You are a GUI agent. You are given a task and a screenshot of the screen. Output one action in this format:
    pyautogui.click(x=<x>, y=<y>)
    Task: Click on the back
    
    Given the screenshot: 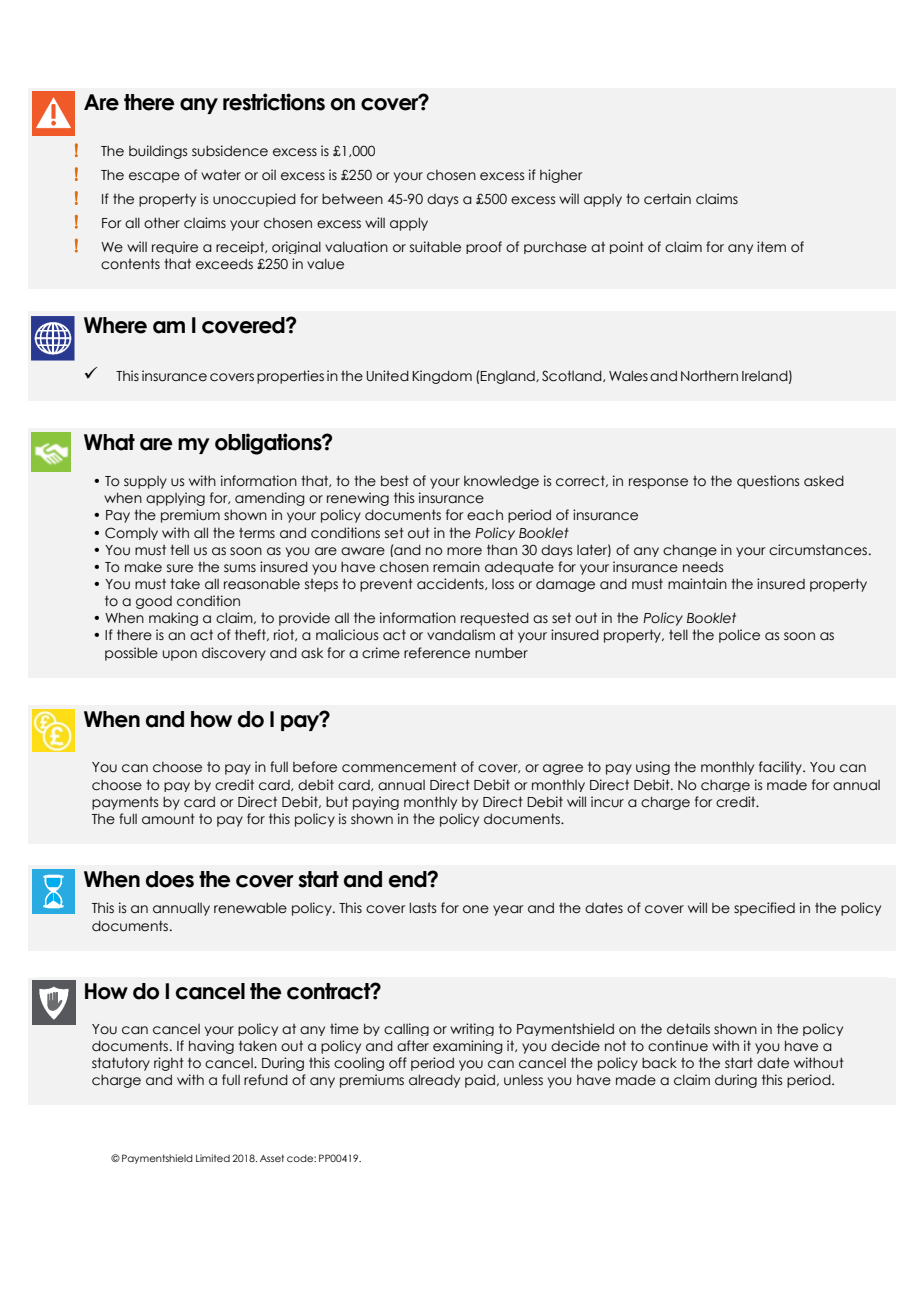 What is the action you would take?
    pyautogui.click(x=659, y=1063)
